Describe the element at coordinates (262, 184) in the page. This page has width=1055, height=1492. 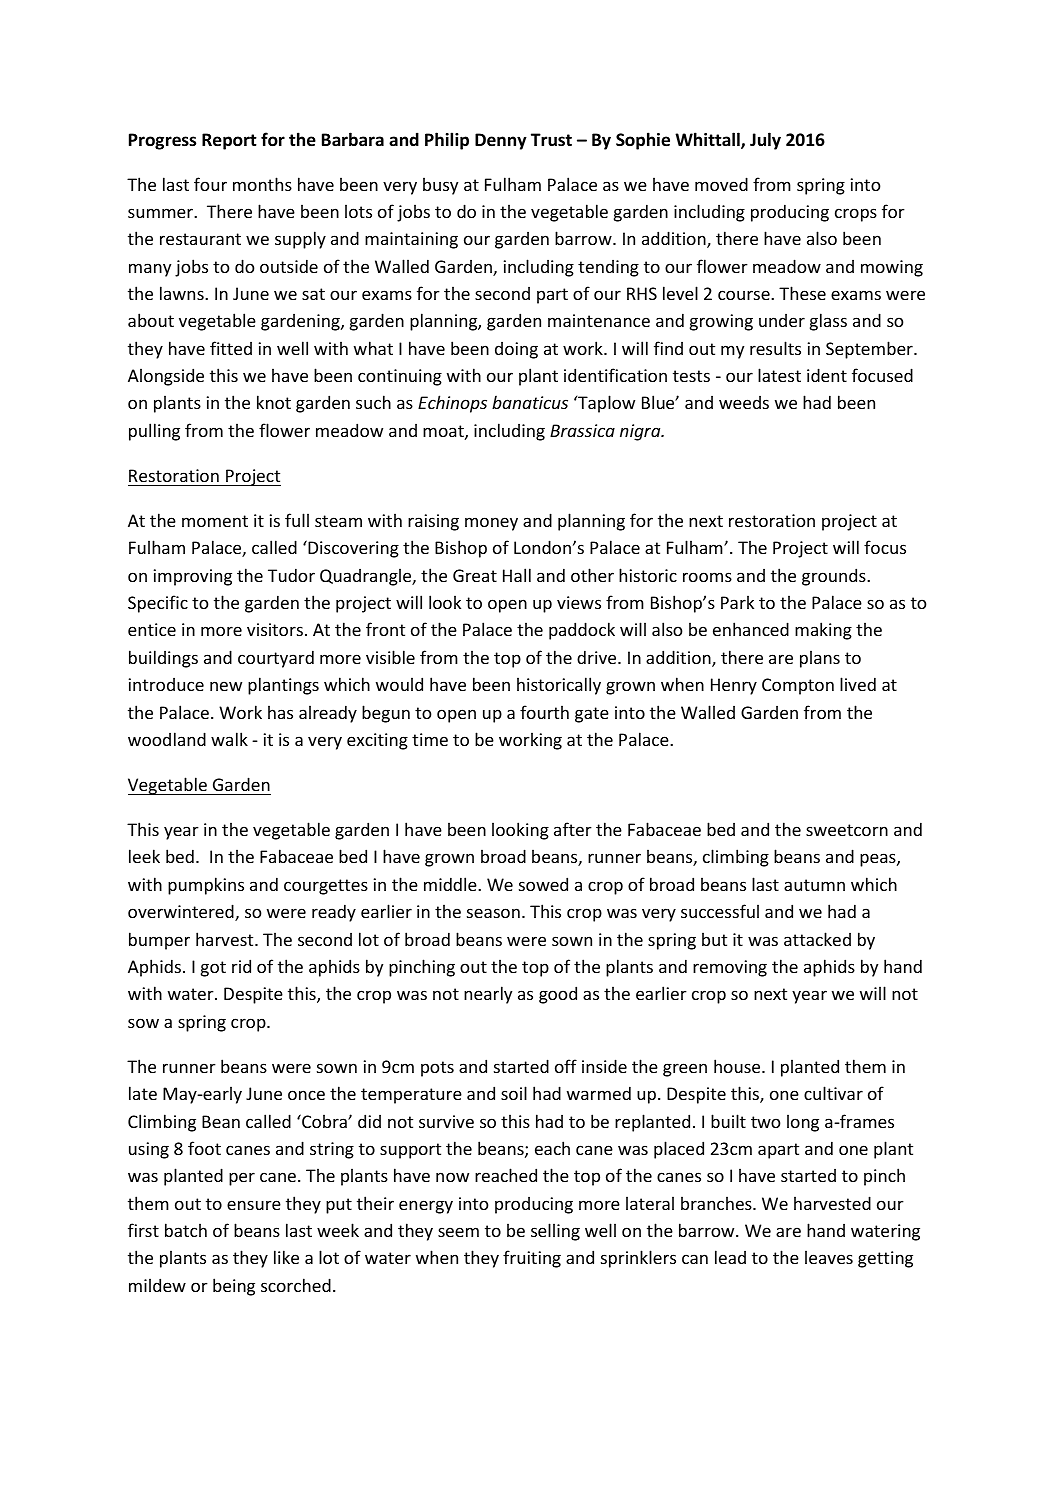
I see `months` at that location.
